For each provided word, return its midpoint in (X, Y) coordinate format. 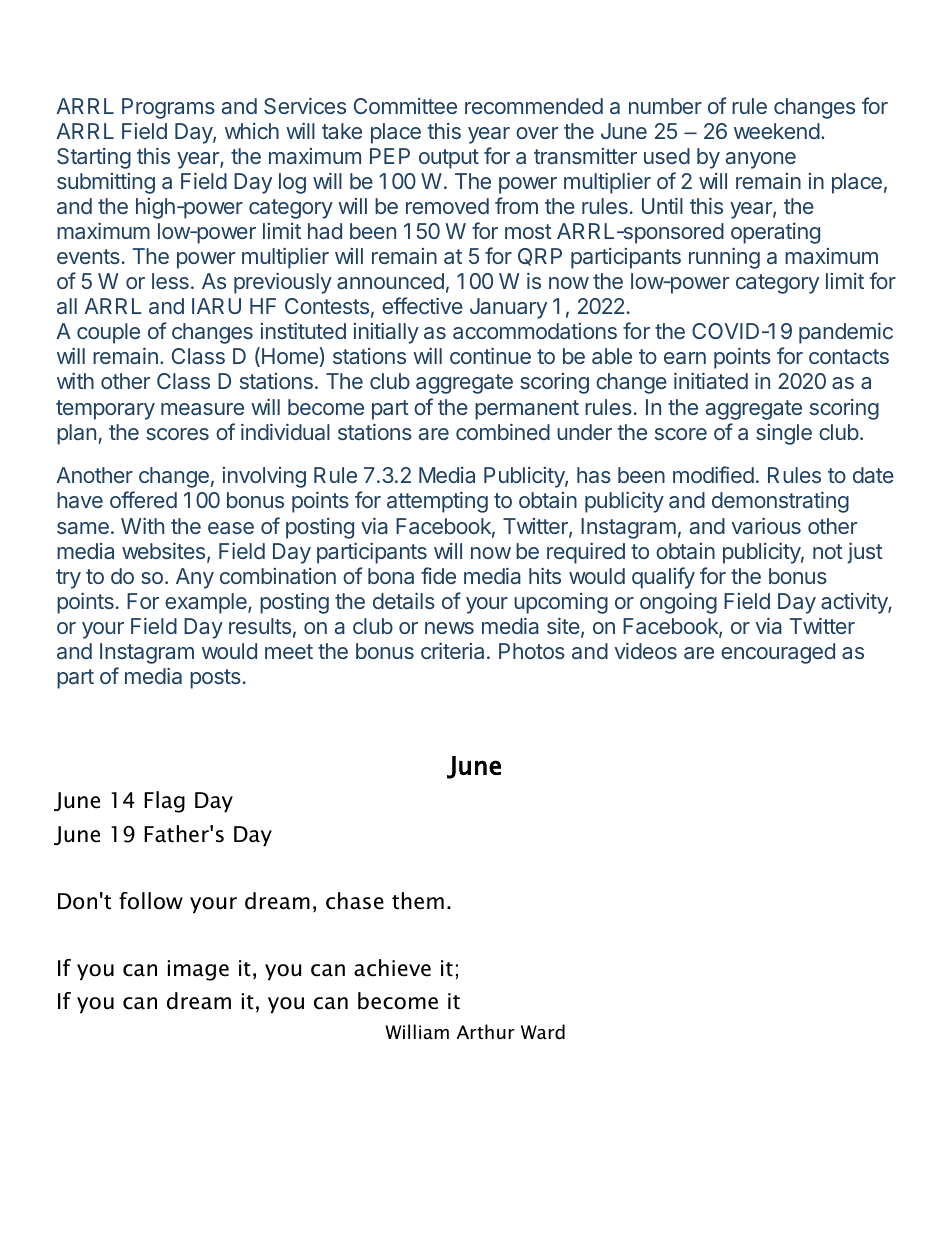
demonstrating (780, 502)
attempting (437, 502)
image (198, 970)
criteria (452, 650)
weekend (777, 131)
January (508, 308)
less (170, 281)
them (418, 901)
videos (646, 650)
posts (215, 679)
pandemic (846, 333)
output (449, 159)
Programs (168, 108)
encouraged (778, 653)
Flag (164, 802)
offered (143, 499)
